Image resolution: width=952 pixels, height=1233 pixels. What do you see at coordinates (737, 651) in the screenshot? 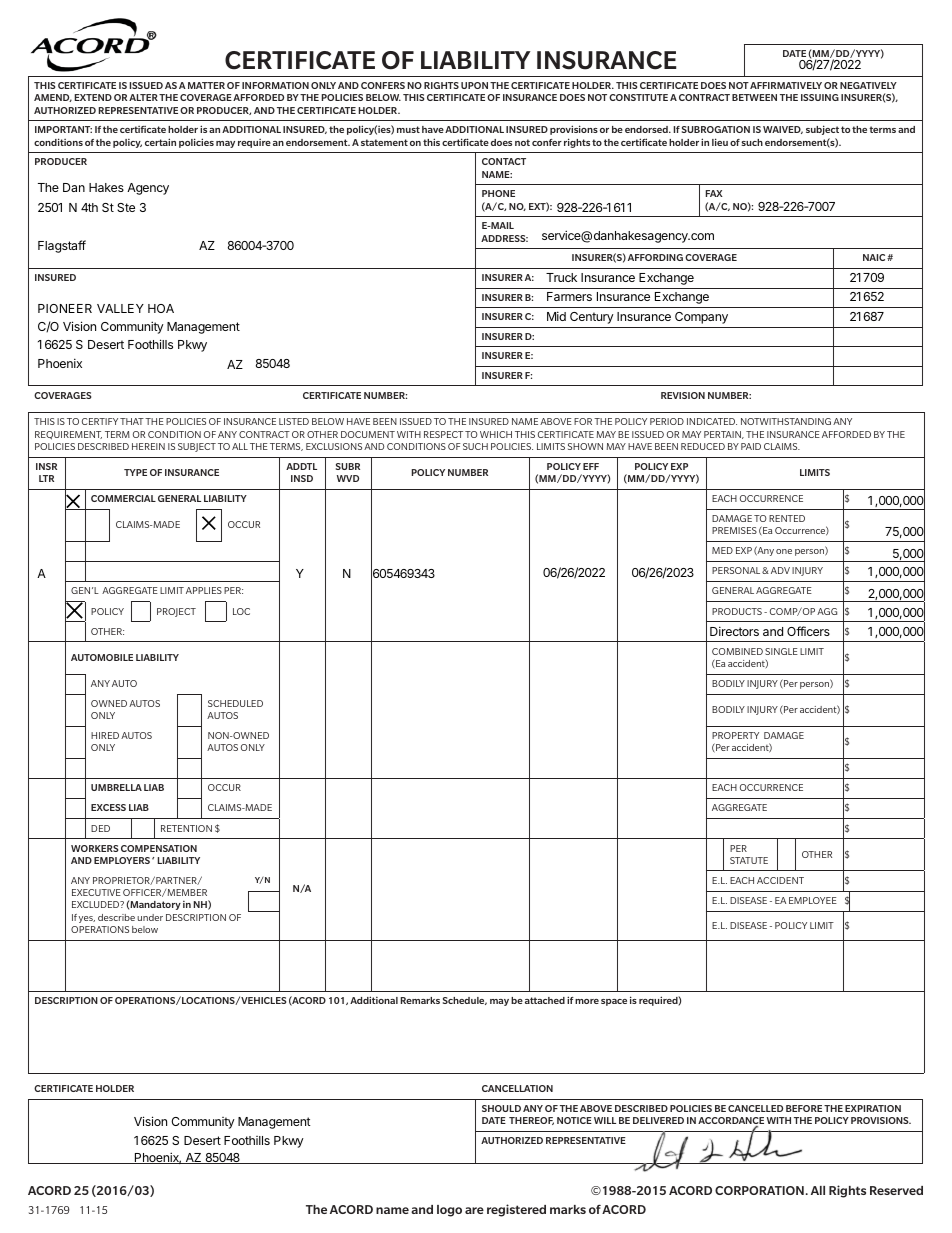
I see `COMBINED` at bounding box center [737, 651].
